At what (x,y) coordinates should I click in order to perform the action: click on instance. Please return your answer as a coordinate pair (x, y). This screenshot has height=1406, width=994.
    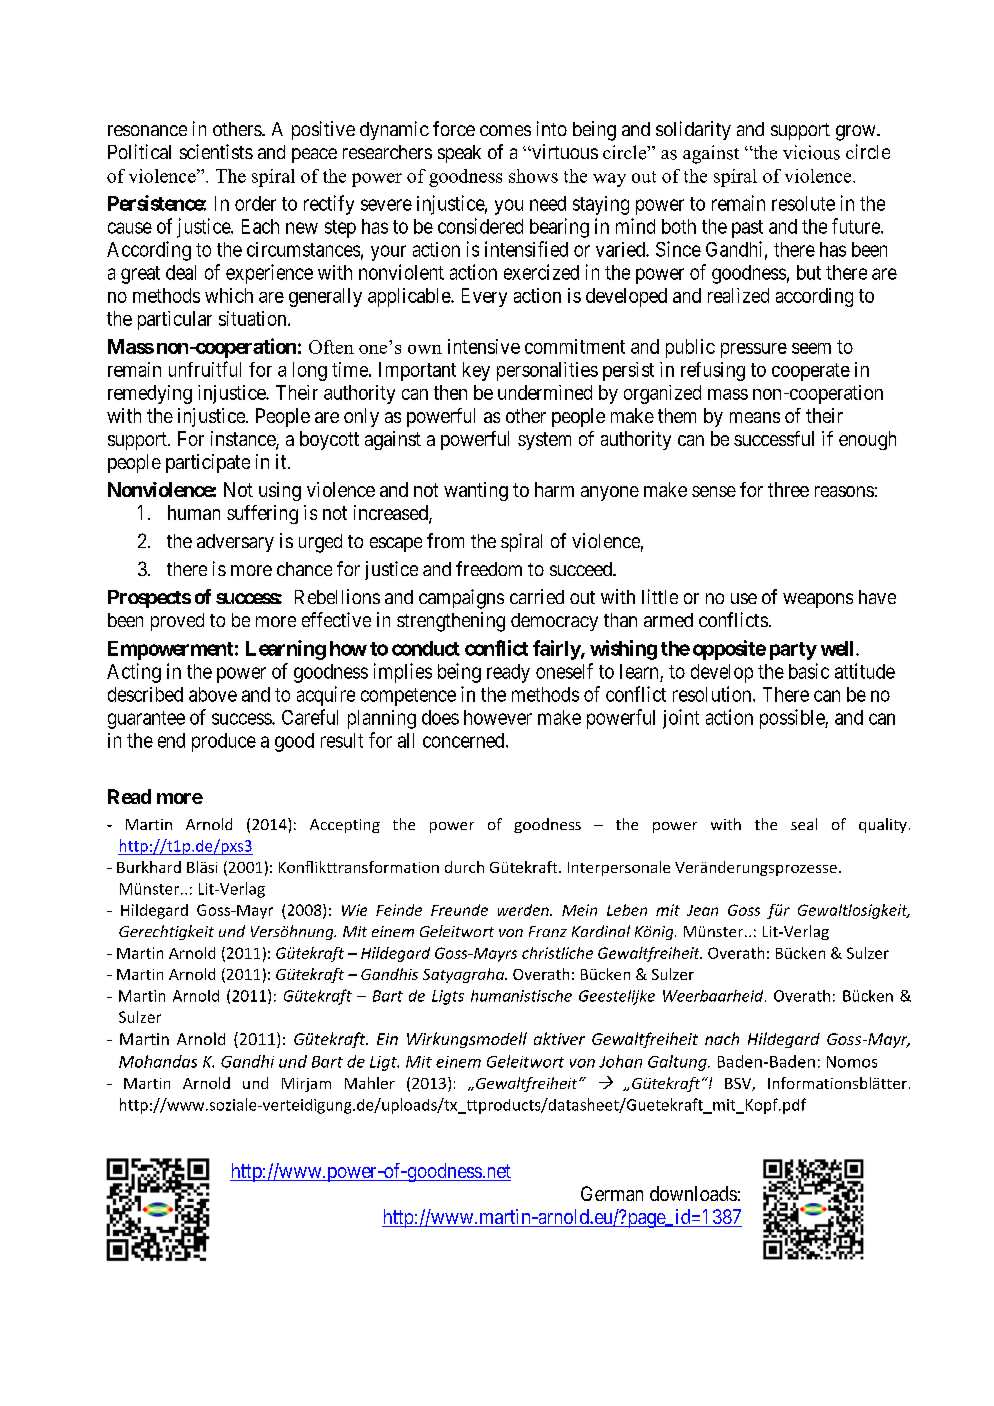
    Looking at the image, I should click on (244, 440).
